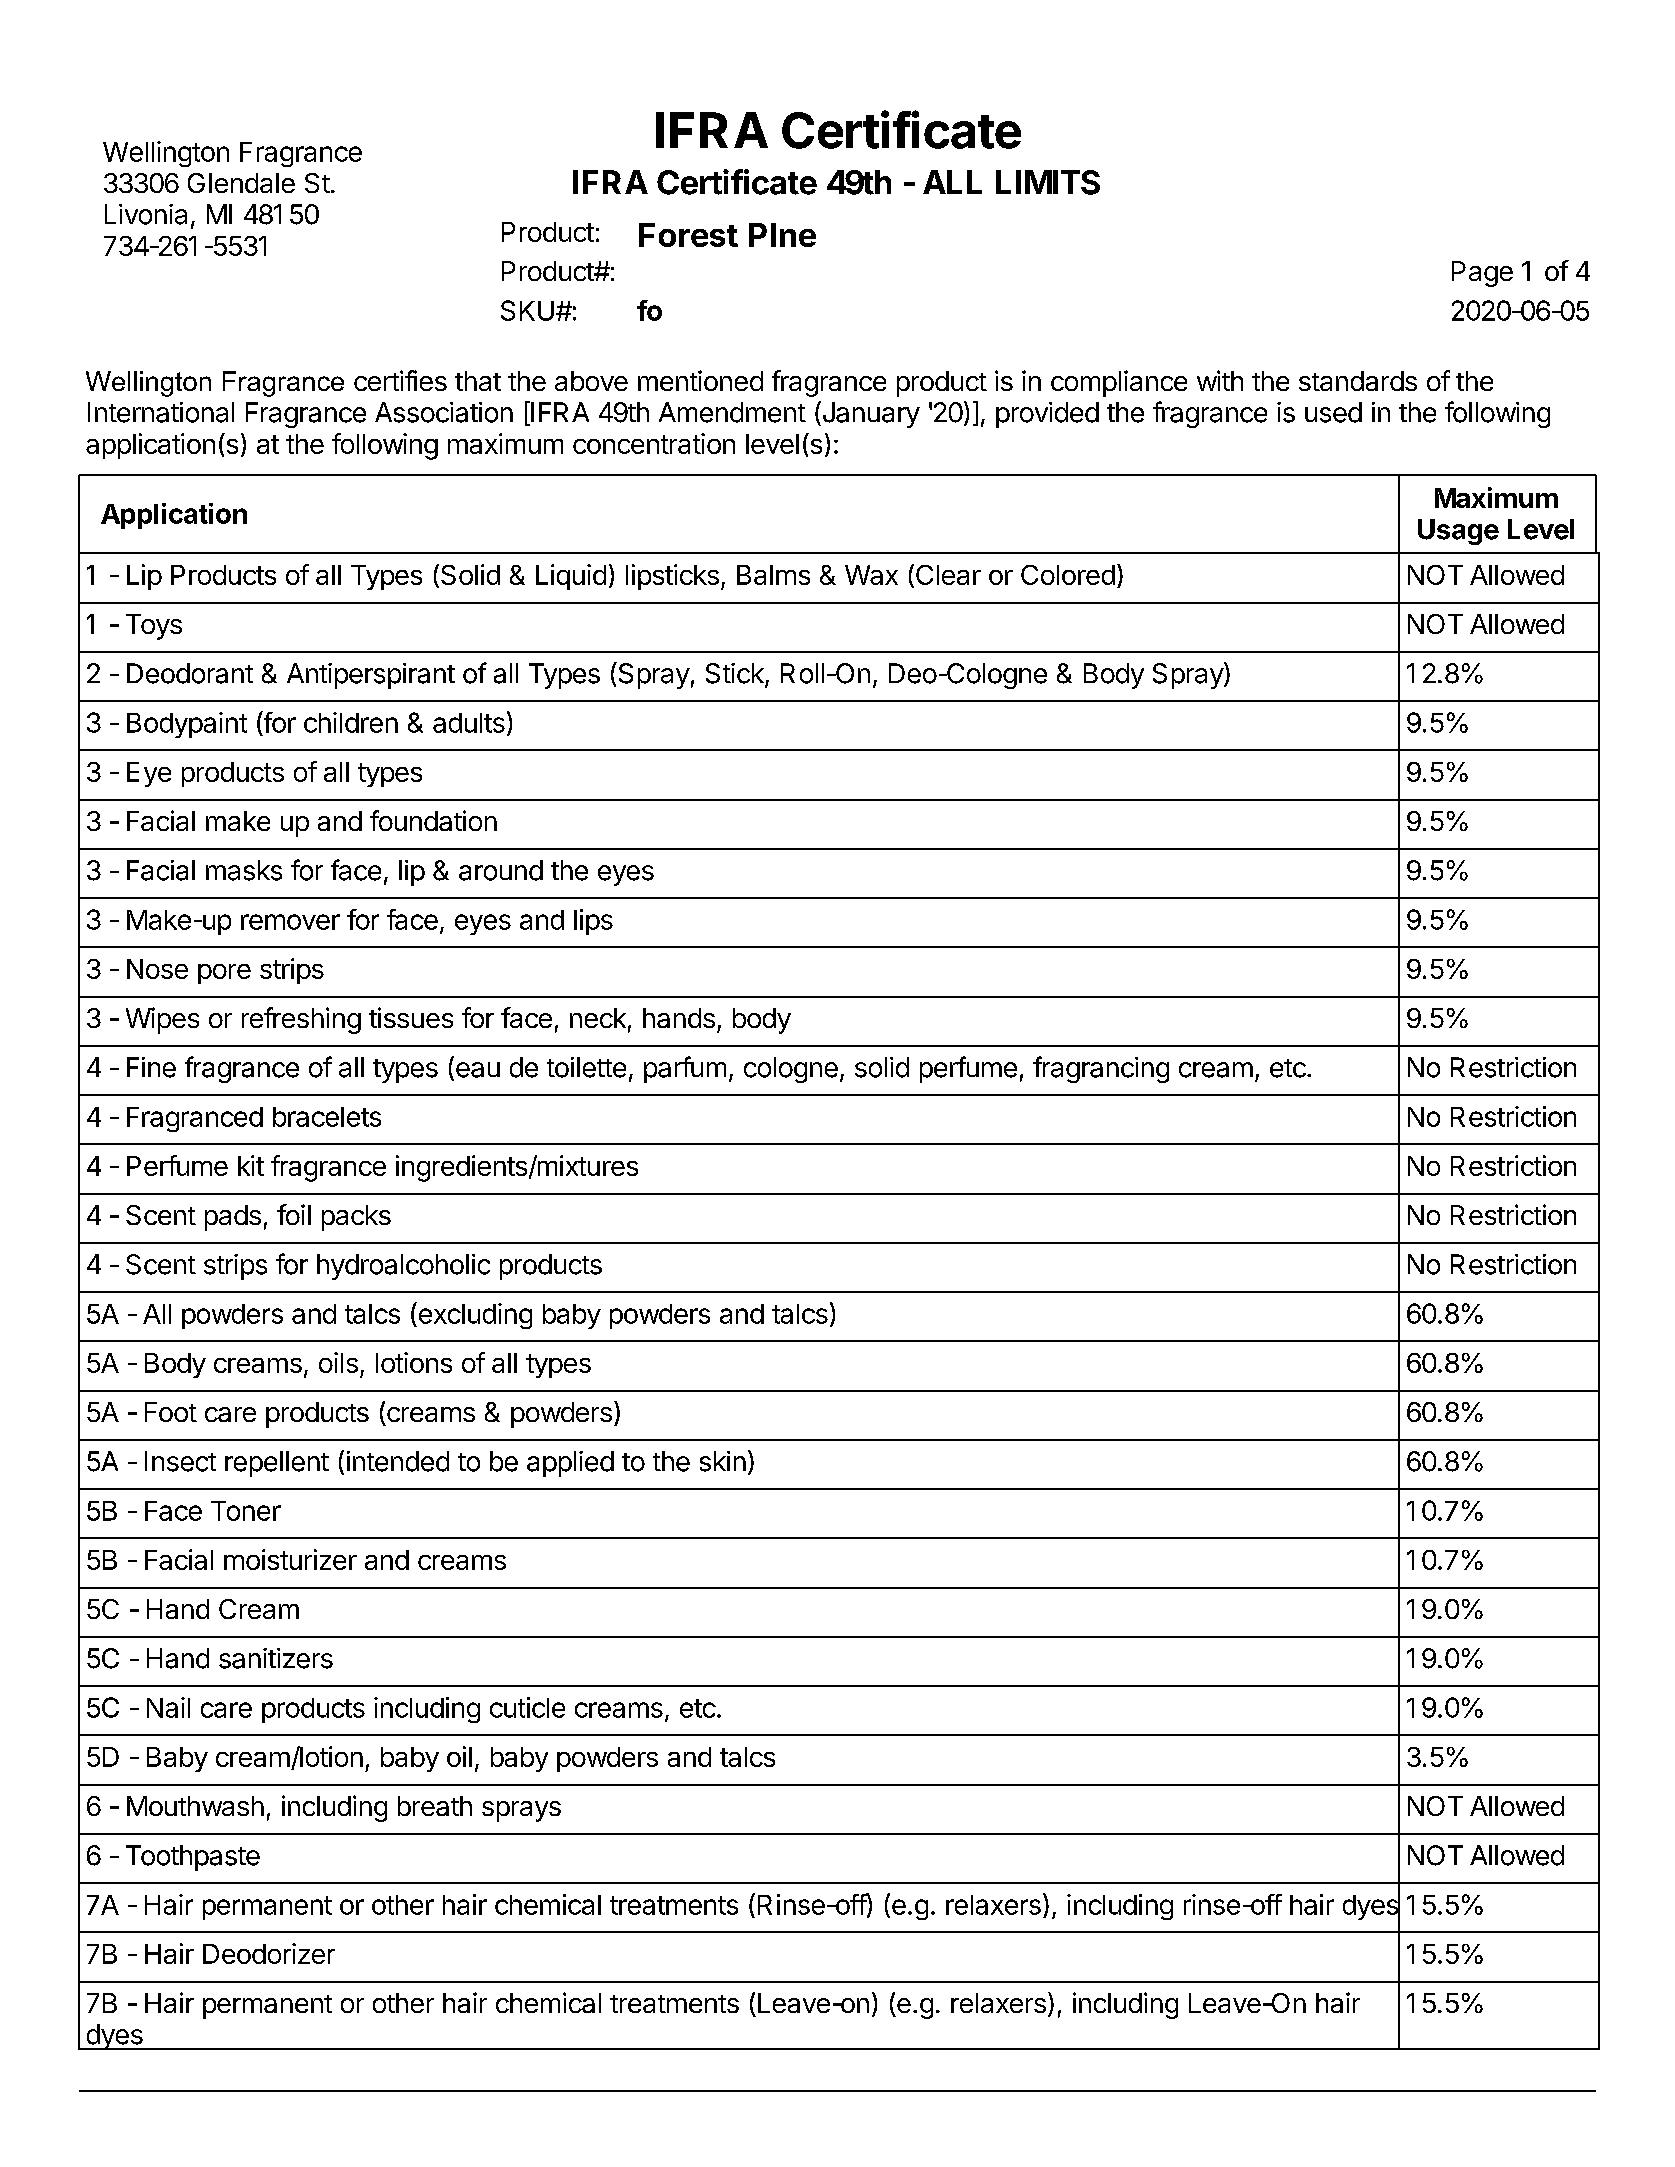 This screenshot has height=2167, width=1675. I want to click on oils, so click(338, 1362).
